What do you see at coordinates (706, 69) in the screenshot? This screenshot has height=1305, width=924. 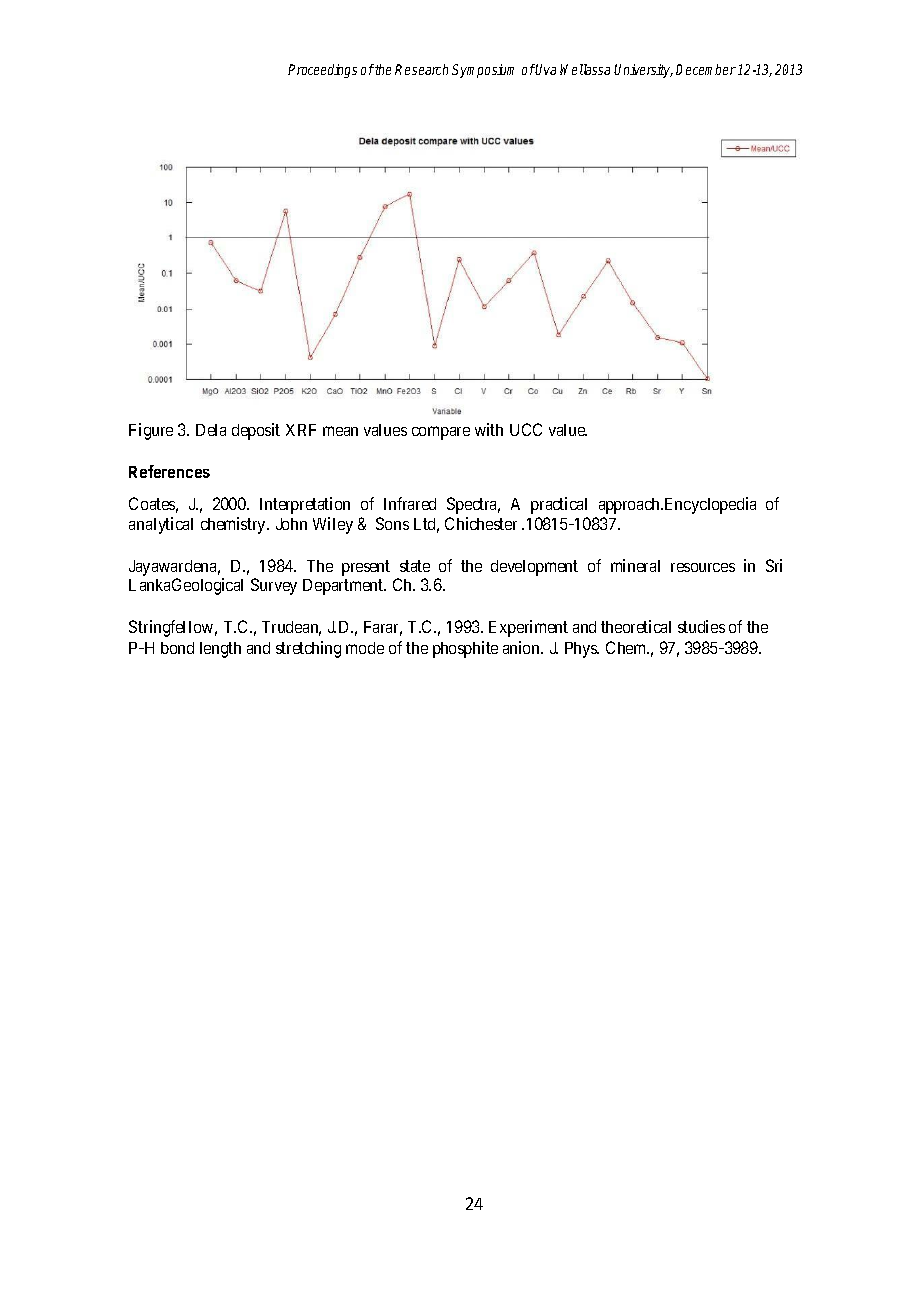 I see `December` at bounding box center [706, 69].
